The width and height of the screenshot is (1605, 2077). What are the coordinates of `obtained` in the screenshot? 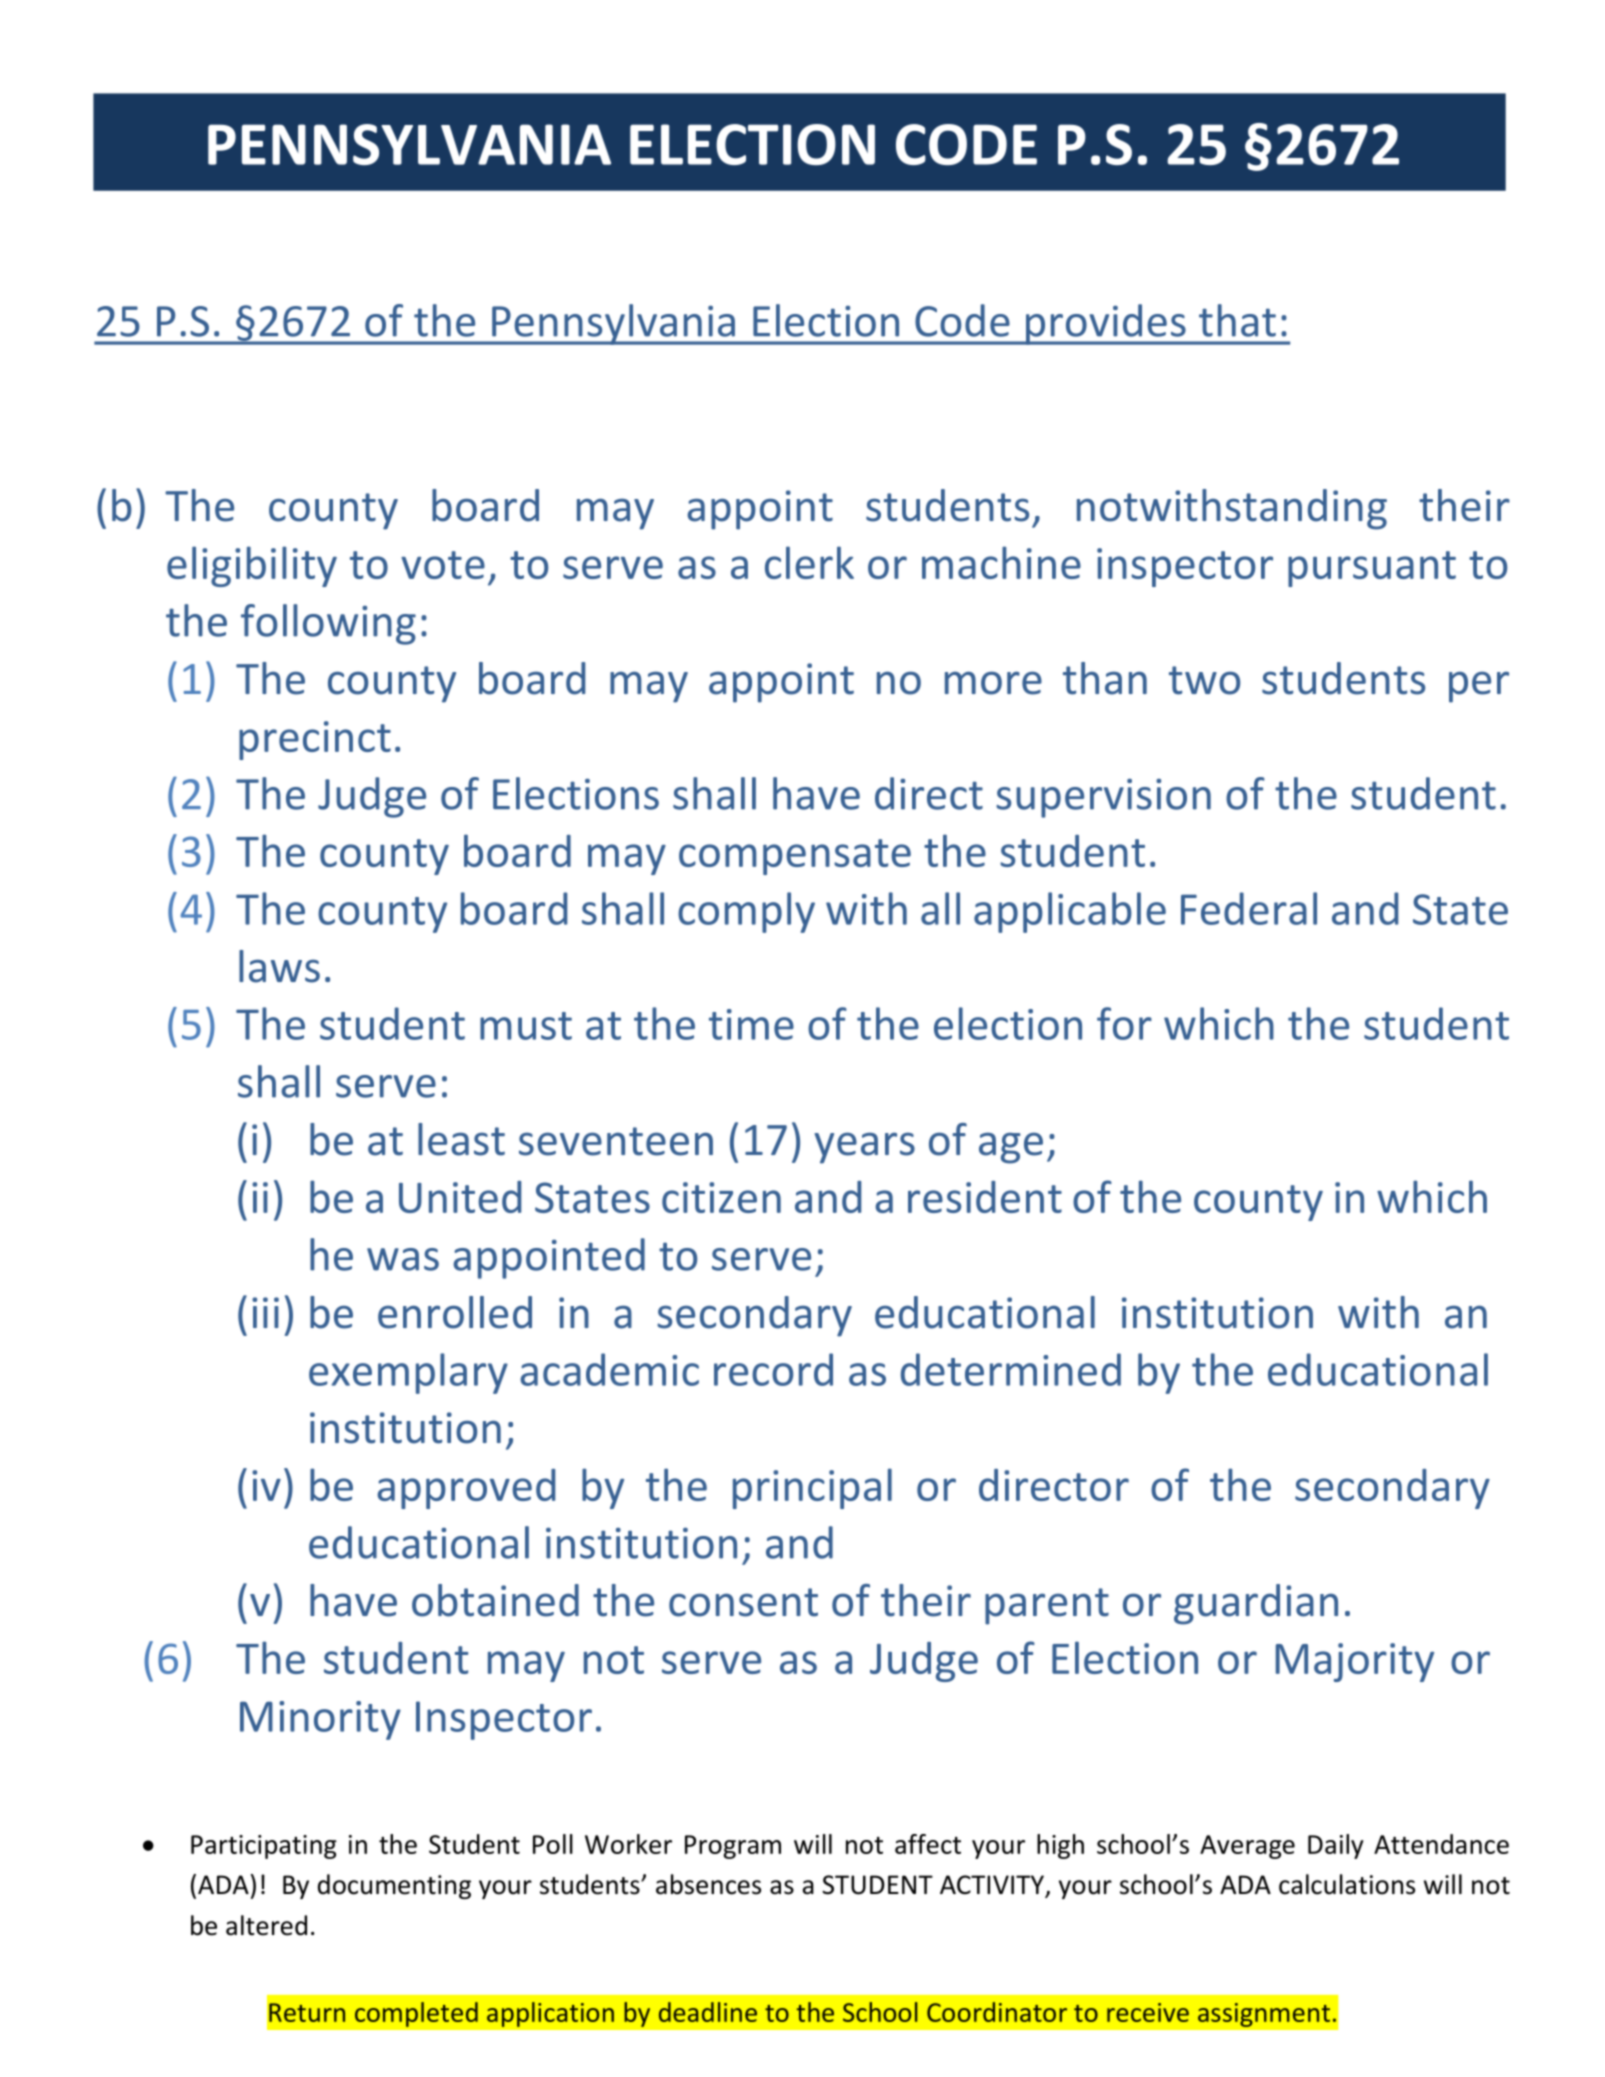 It's located at (495, 1600).
